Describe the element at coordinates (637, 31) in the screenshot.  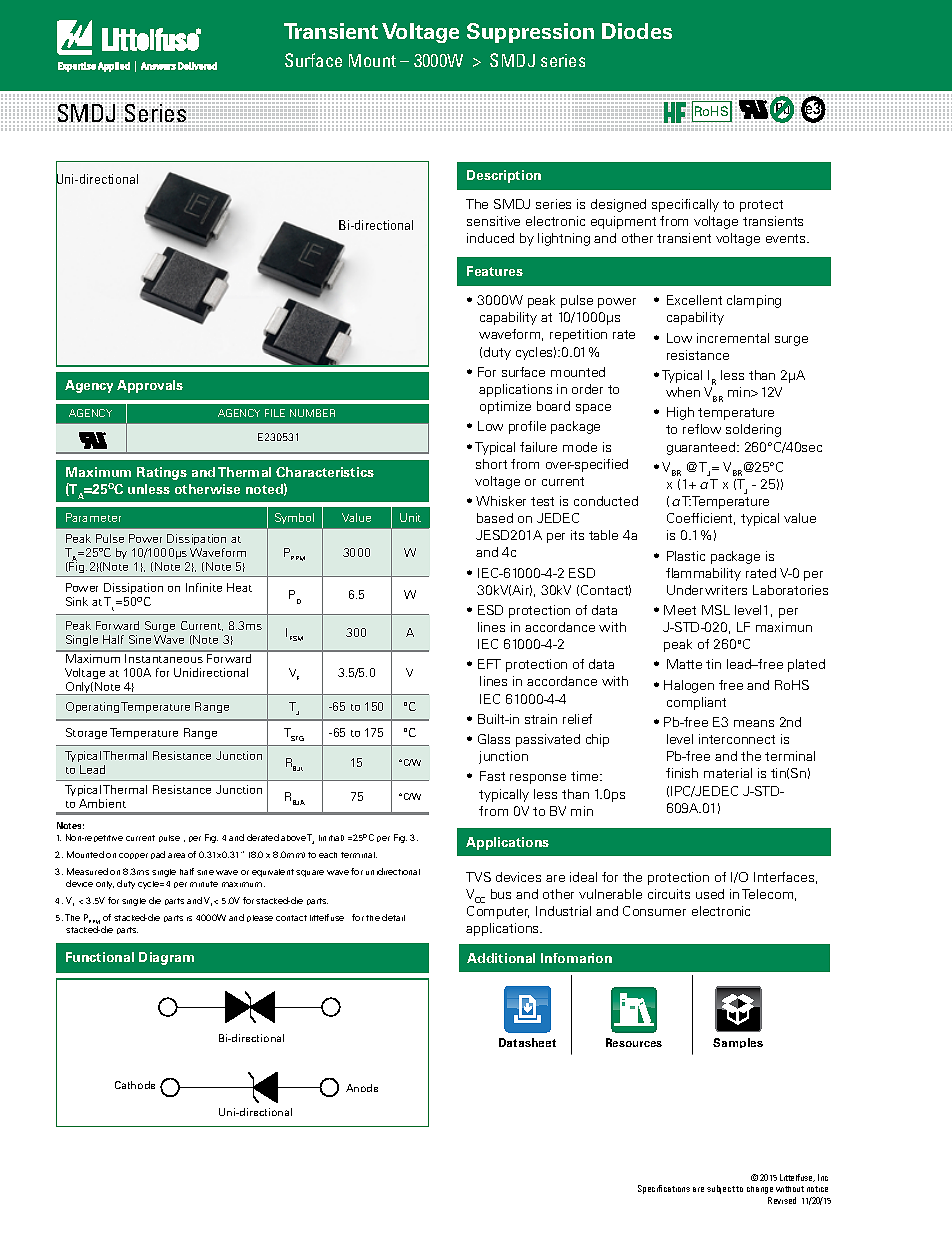
I see `Diodes` at that location.
